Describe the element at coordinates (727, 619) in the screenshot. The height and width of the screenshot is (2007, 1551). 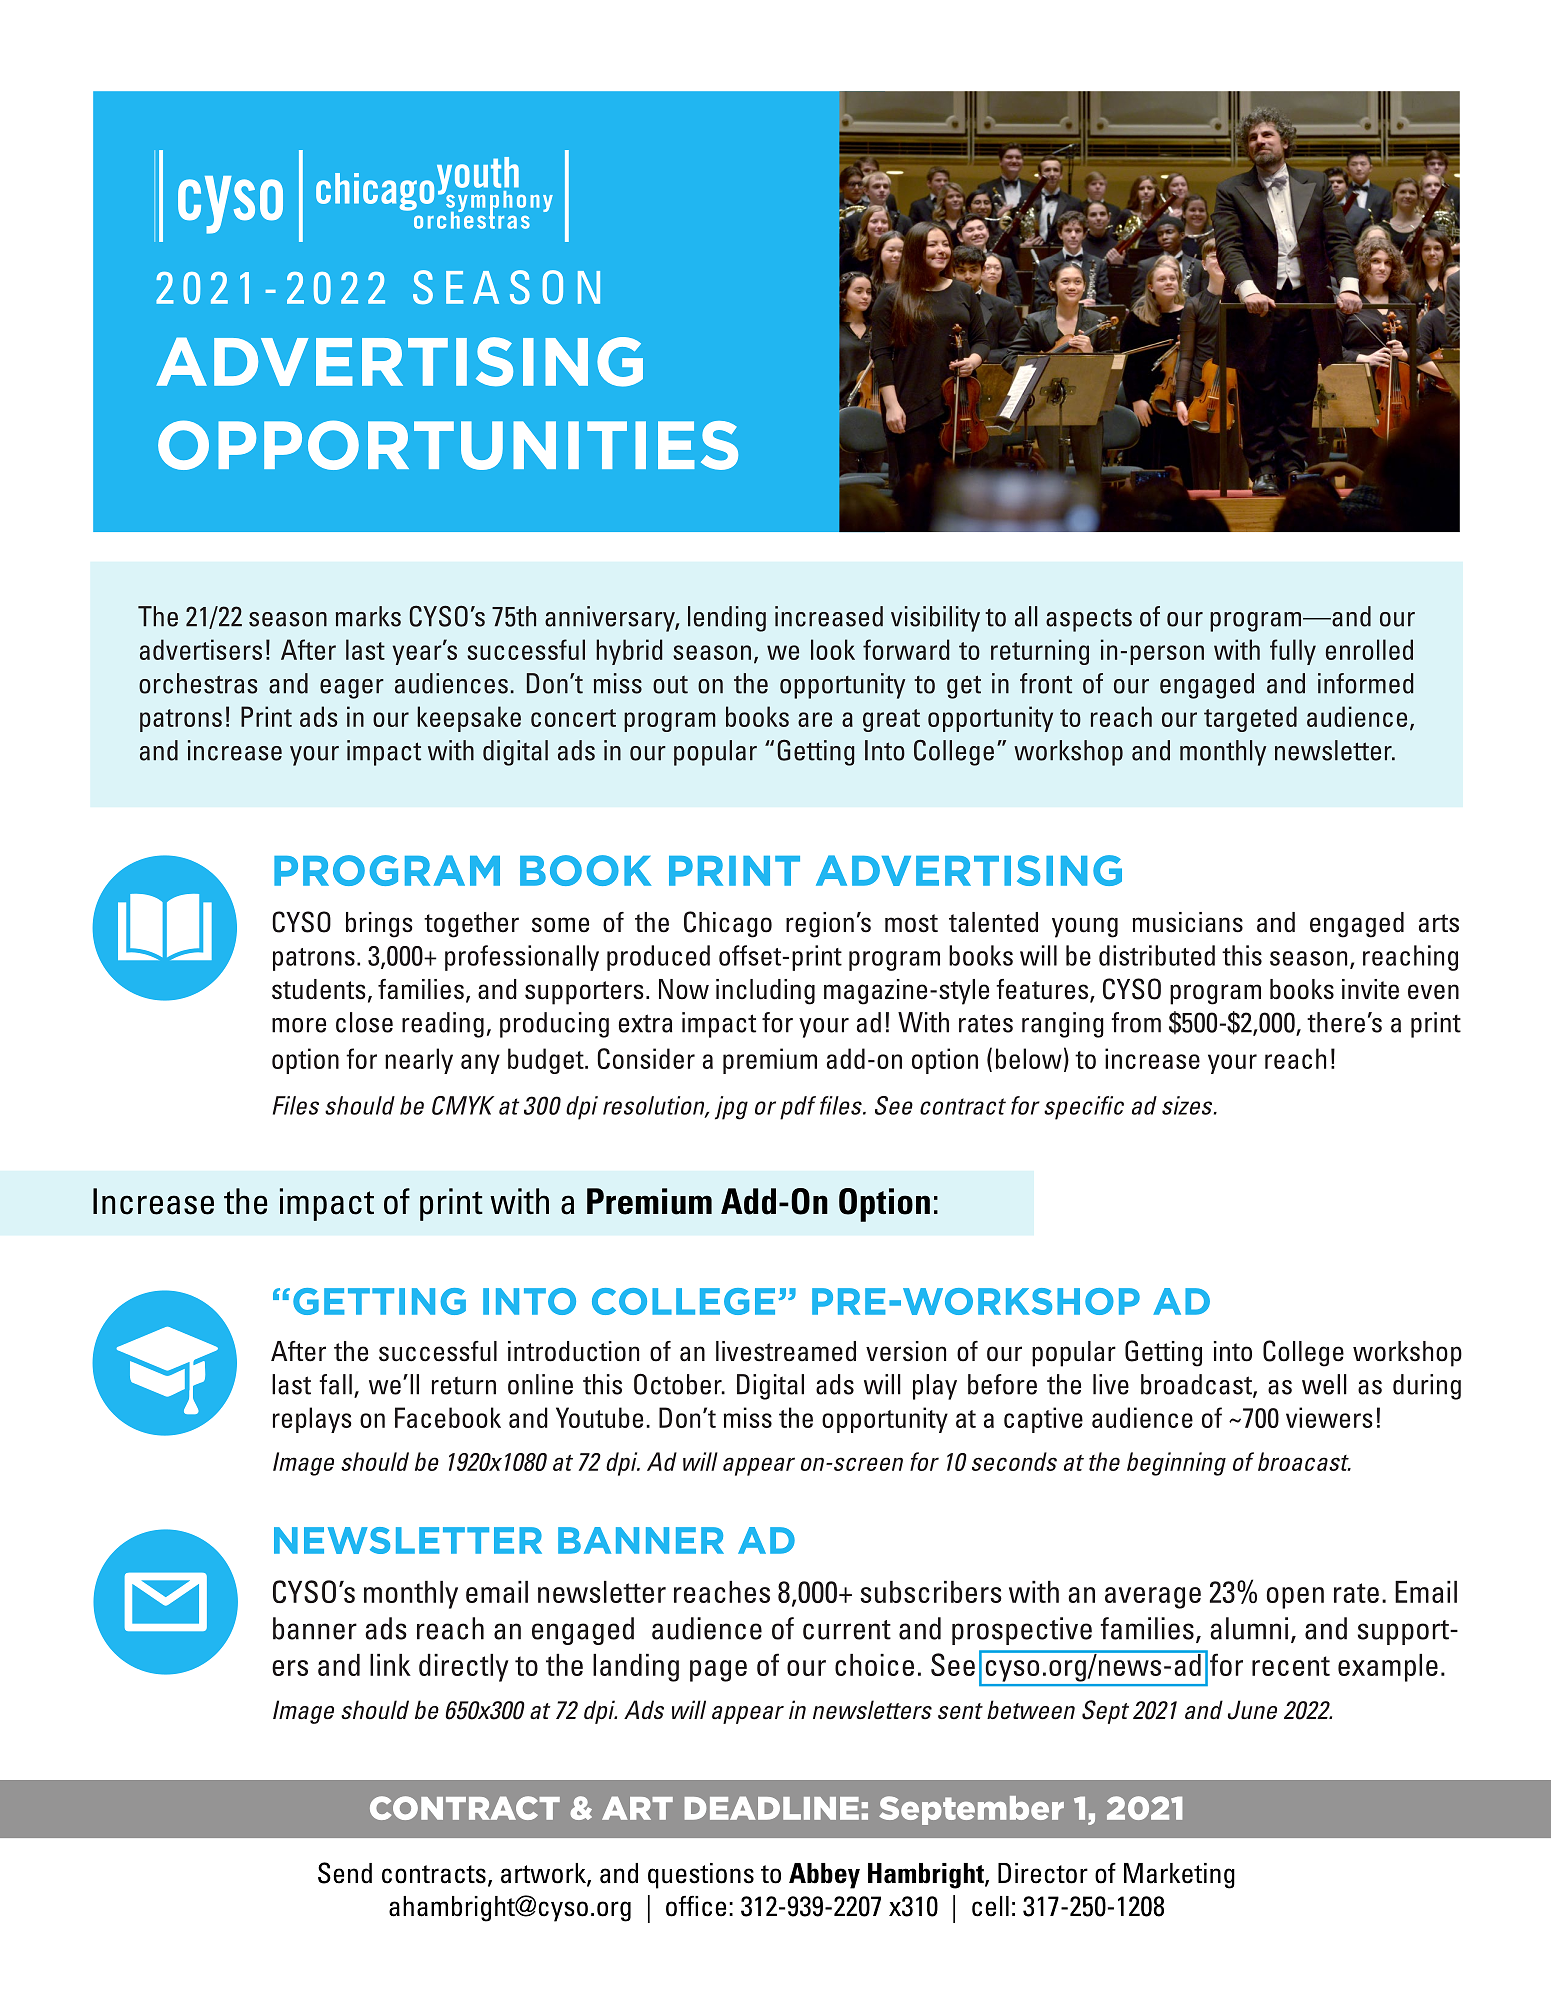
I see `lending` at that location.
